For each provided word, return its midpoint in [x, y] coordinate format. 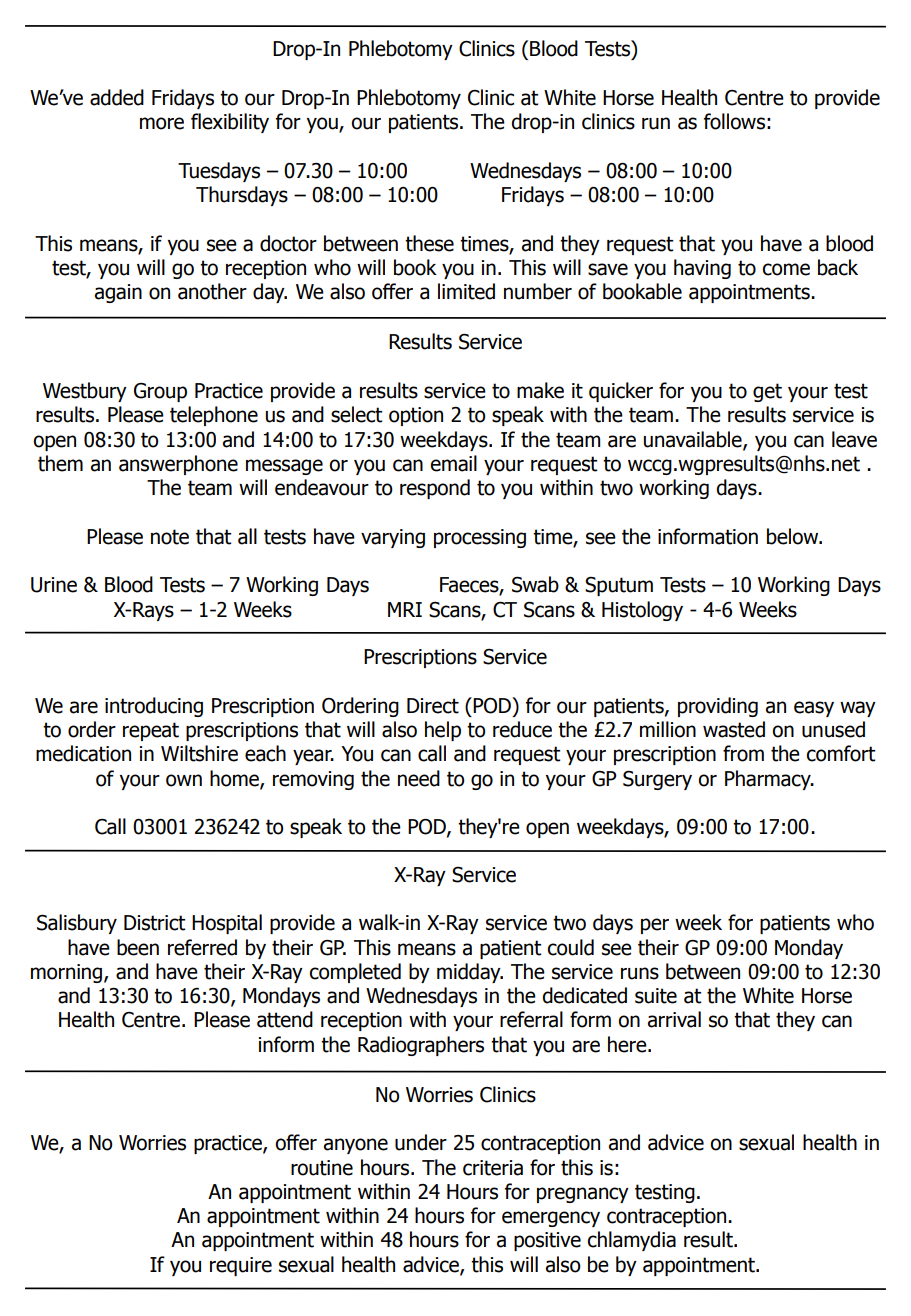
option [416, 416]
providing [718, 707]
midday [470, 973]
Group [160, 392]
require [241, 1266]
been [138, 947]
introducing [154, 707]
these [429, 243]
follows [734, 121]
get [767, 392]
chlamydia [631, 1241]
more [162, 123]
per [655, 926]
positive [547, 1241]
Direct [433, 706]
